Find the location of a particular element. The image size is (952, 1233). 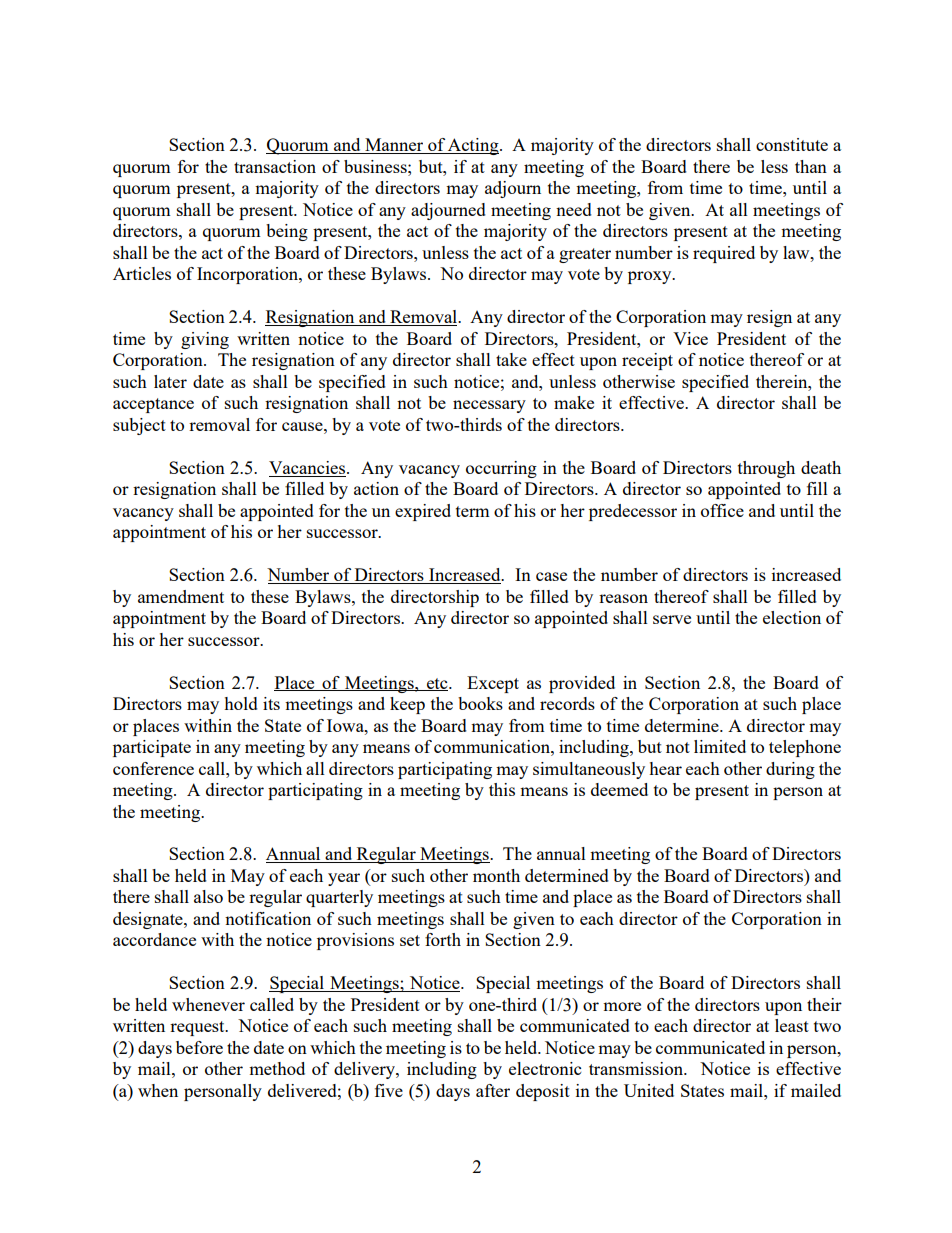

Vacancies is located at coordinates (308, 469).
